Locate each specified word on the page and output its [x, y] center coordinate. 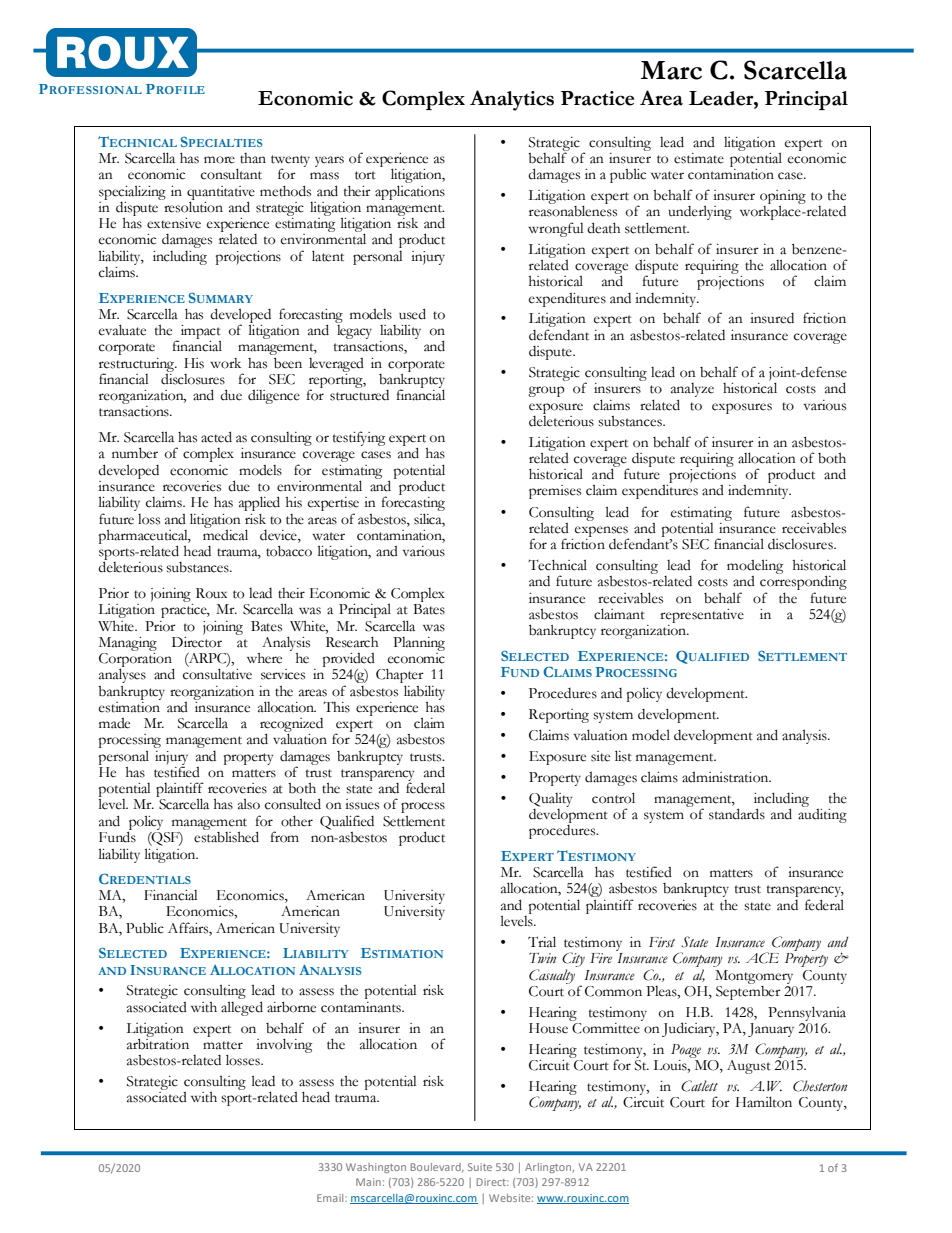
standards [737, 814]
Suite [480, 1167]
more [219, 160]
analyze [692, 391]
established [226, 836]
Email [331, 1198]
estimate [699, 158]
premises [555, 492]
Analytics [512, 100]
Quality [550, 800]
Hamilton [764, 1102]
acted [216, 437]
